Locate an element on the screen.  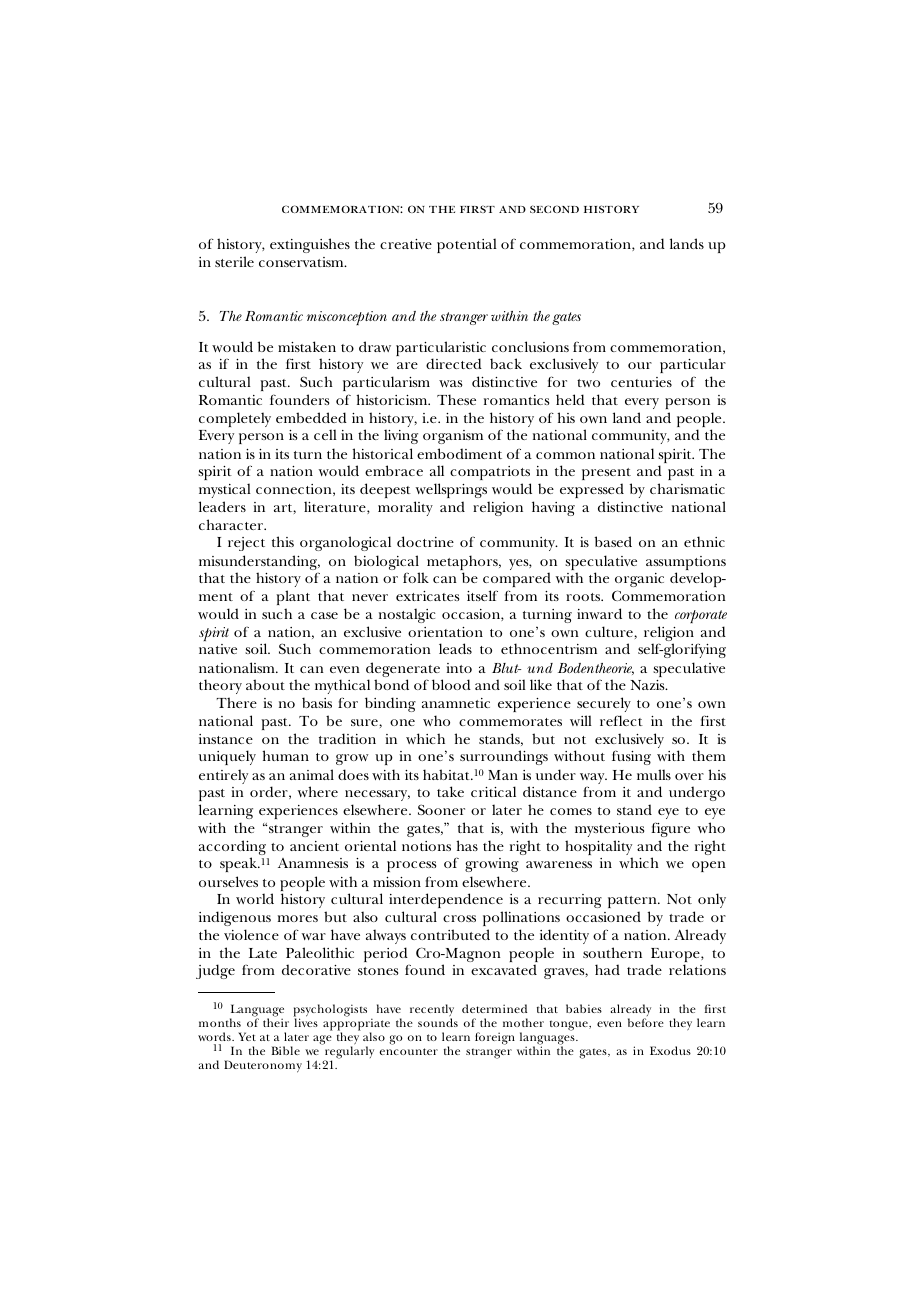
blood is located at coordinates (451, 684).
